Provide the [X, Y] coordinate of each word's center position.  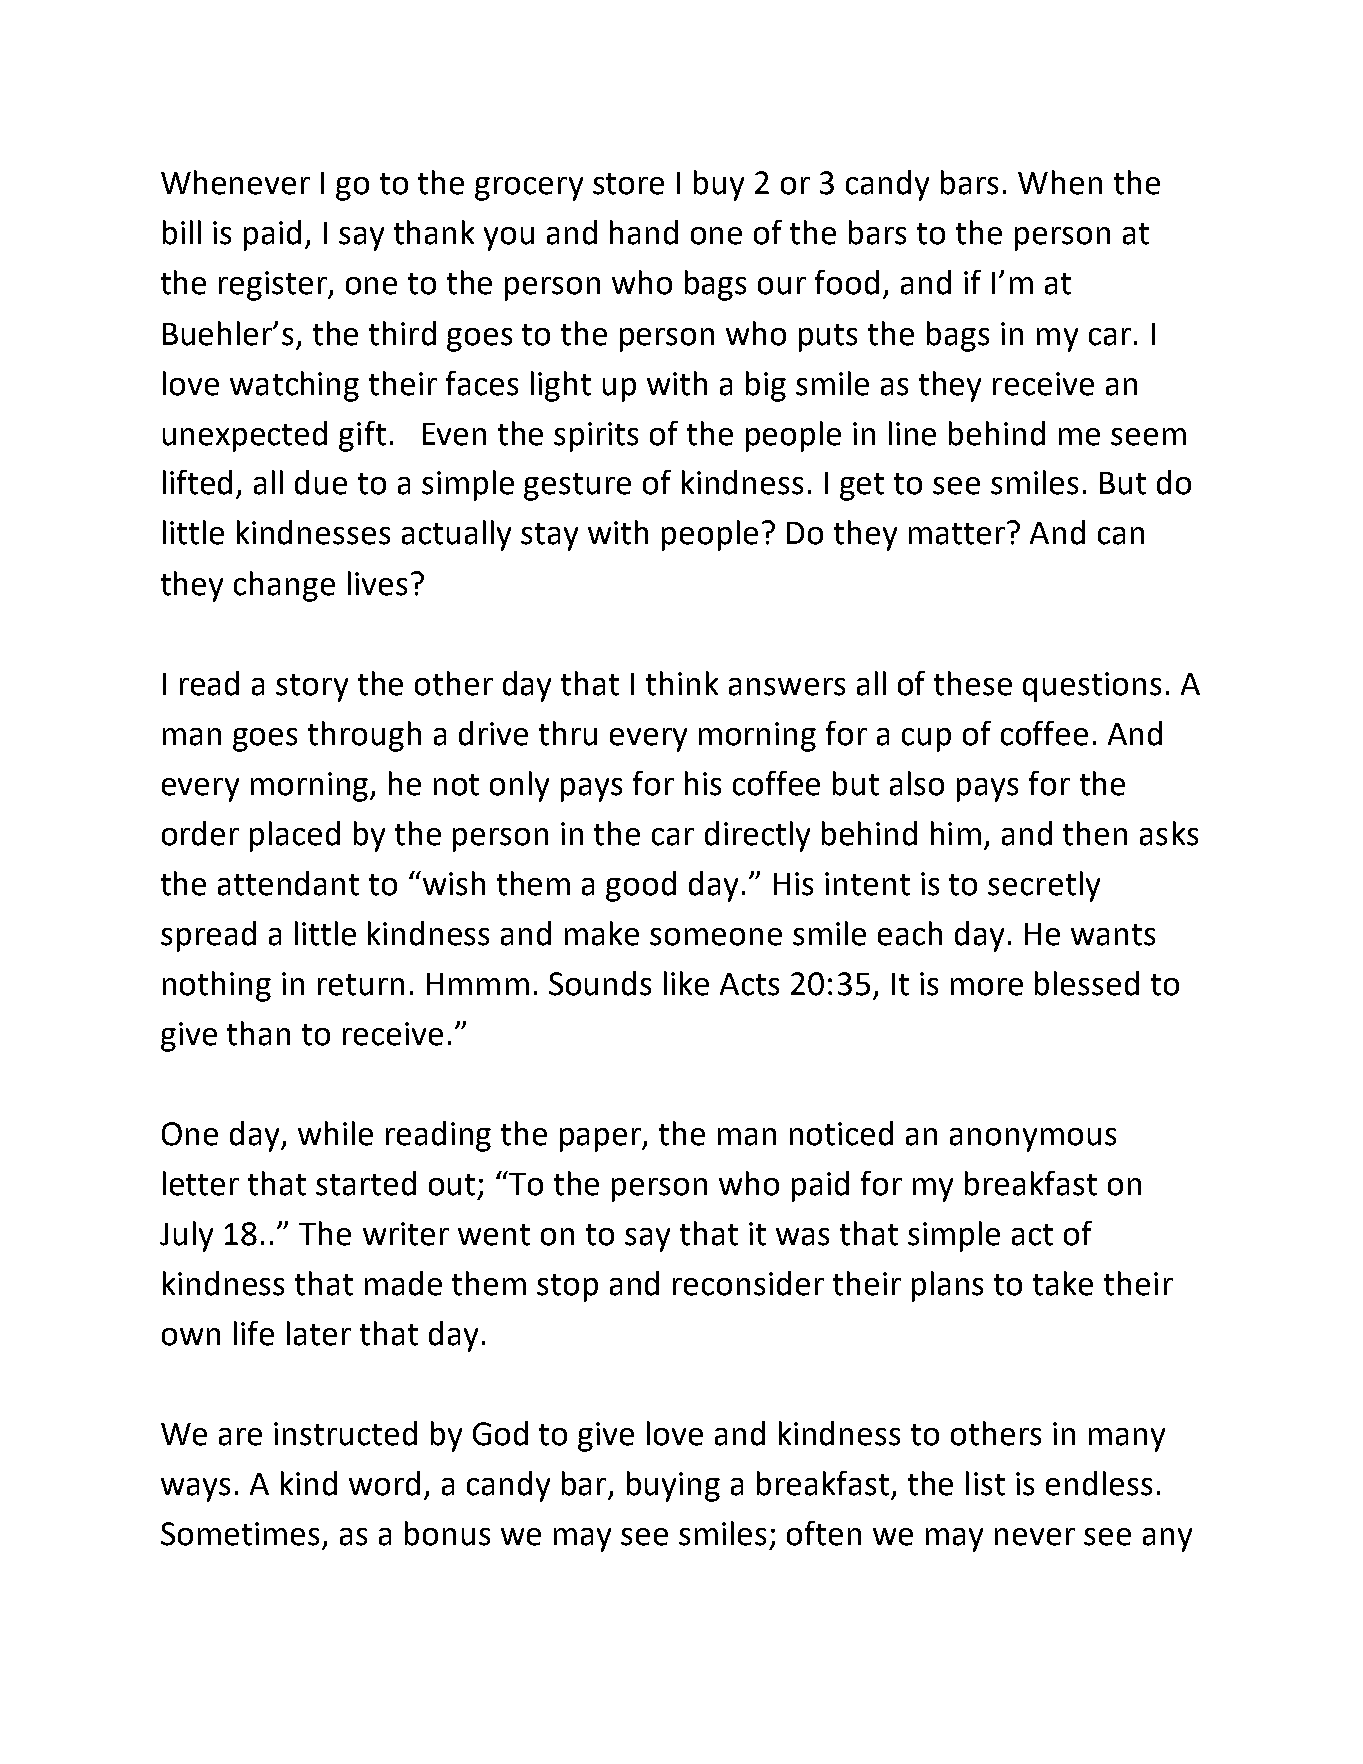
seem [1148, 437]
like [686, 983]
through [364, 736]
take [1063, 1283]
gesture [577, 487]
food [847, 282]
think [682, 683]
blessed [1087, 983]
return [361, 985]
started [366, 1183]
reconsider [748, 1283]
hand [644, 232]
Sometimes [240, 1534]
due [321, 482]
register [274, 286]
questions [1092, 687]
